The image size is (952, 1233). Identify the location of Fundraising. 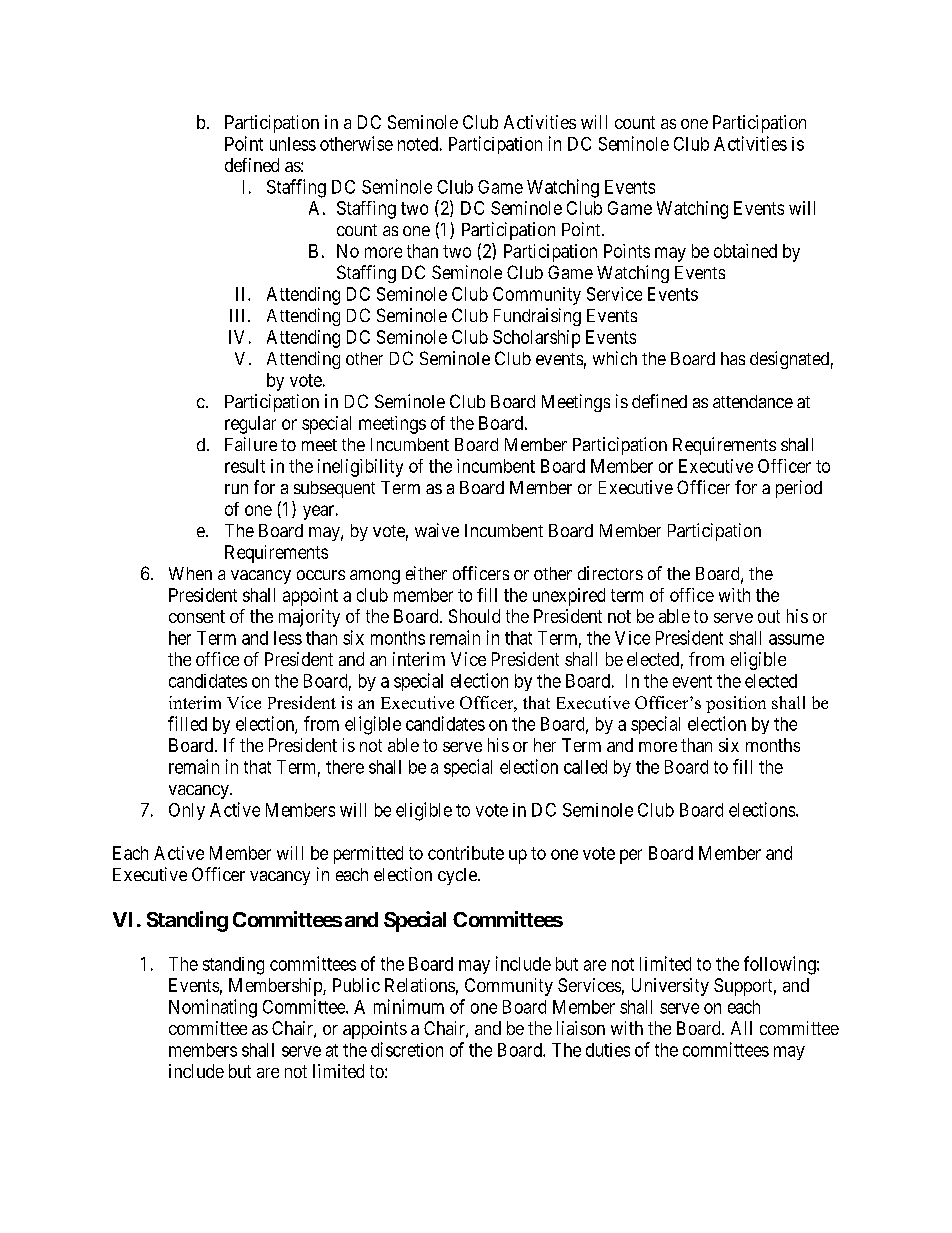
(537, 317).
